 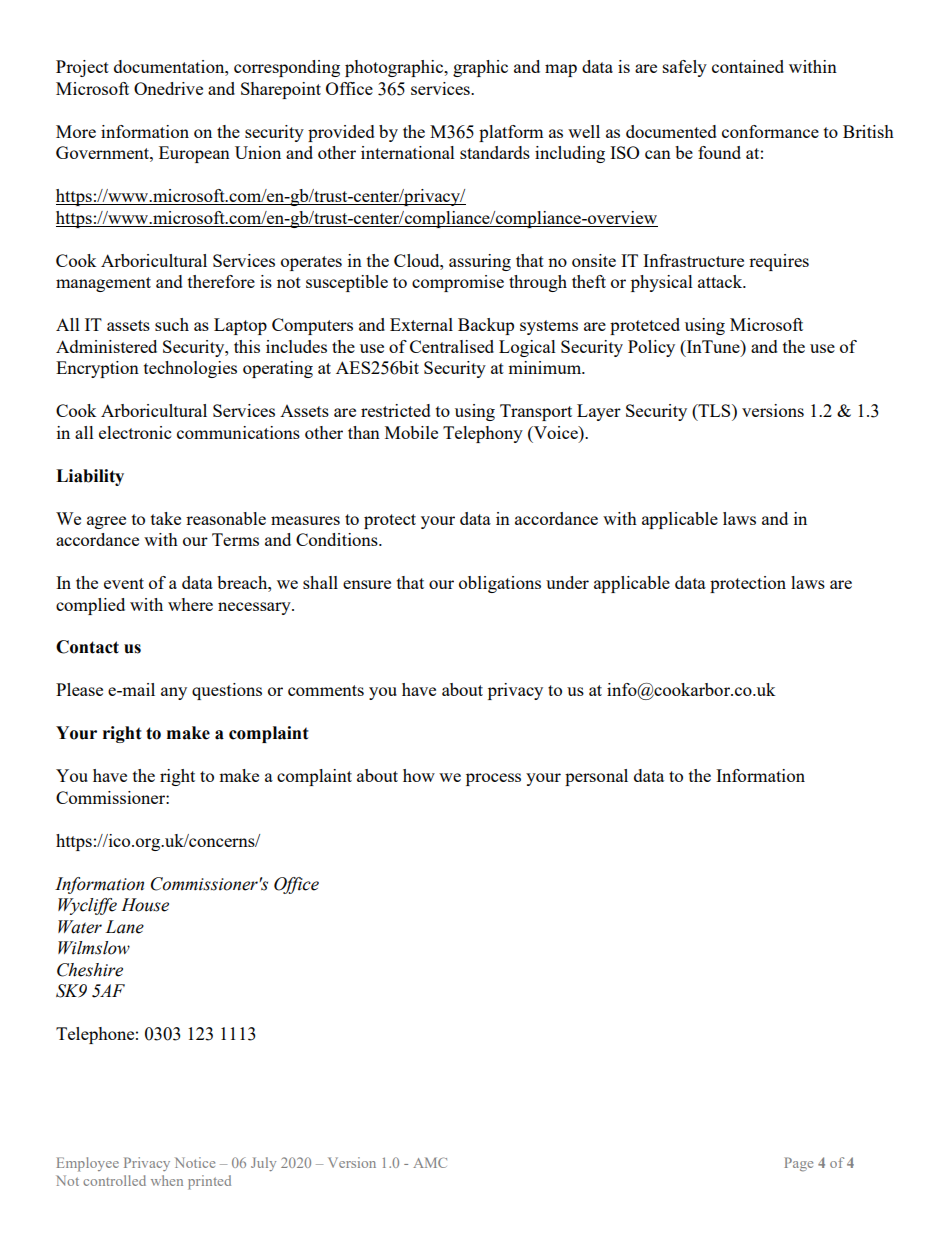 I want to click on under, so click(x=567, y=582).
